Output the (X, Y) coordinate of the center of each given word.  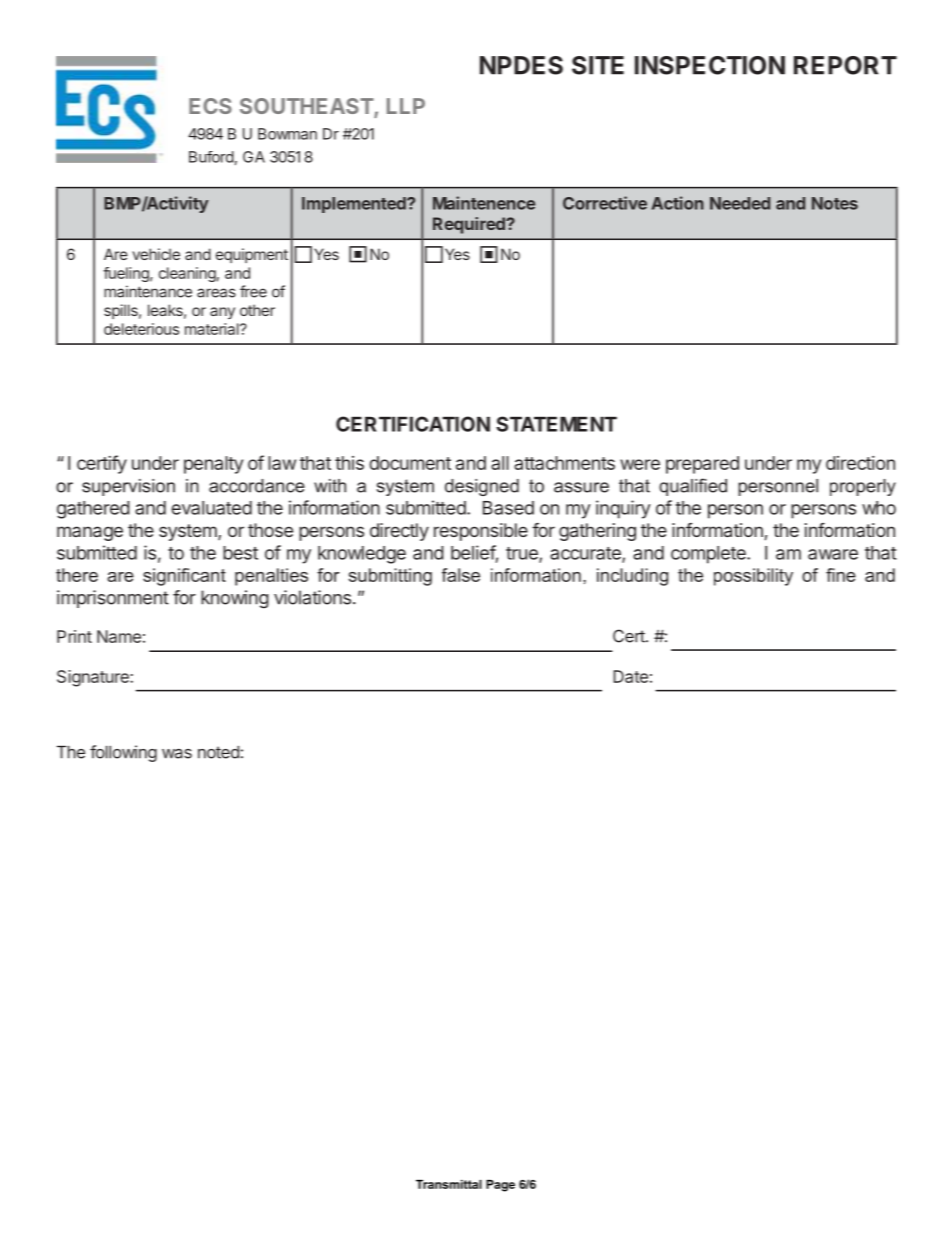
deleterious (141, 329)
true (523, 554)
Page (500, 1186)
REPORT (845, 65)
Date (630, 676)
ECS (210, 106)
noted (218, 752)
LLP (406, 106)
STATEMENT (556, 424)
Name (119, 636)
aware (833, 554)
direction (860, 463)
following (123, 753)
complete (709, 555)
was (177, 754)
